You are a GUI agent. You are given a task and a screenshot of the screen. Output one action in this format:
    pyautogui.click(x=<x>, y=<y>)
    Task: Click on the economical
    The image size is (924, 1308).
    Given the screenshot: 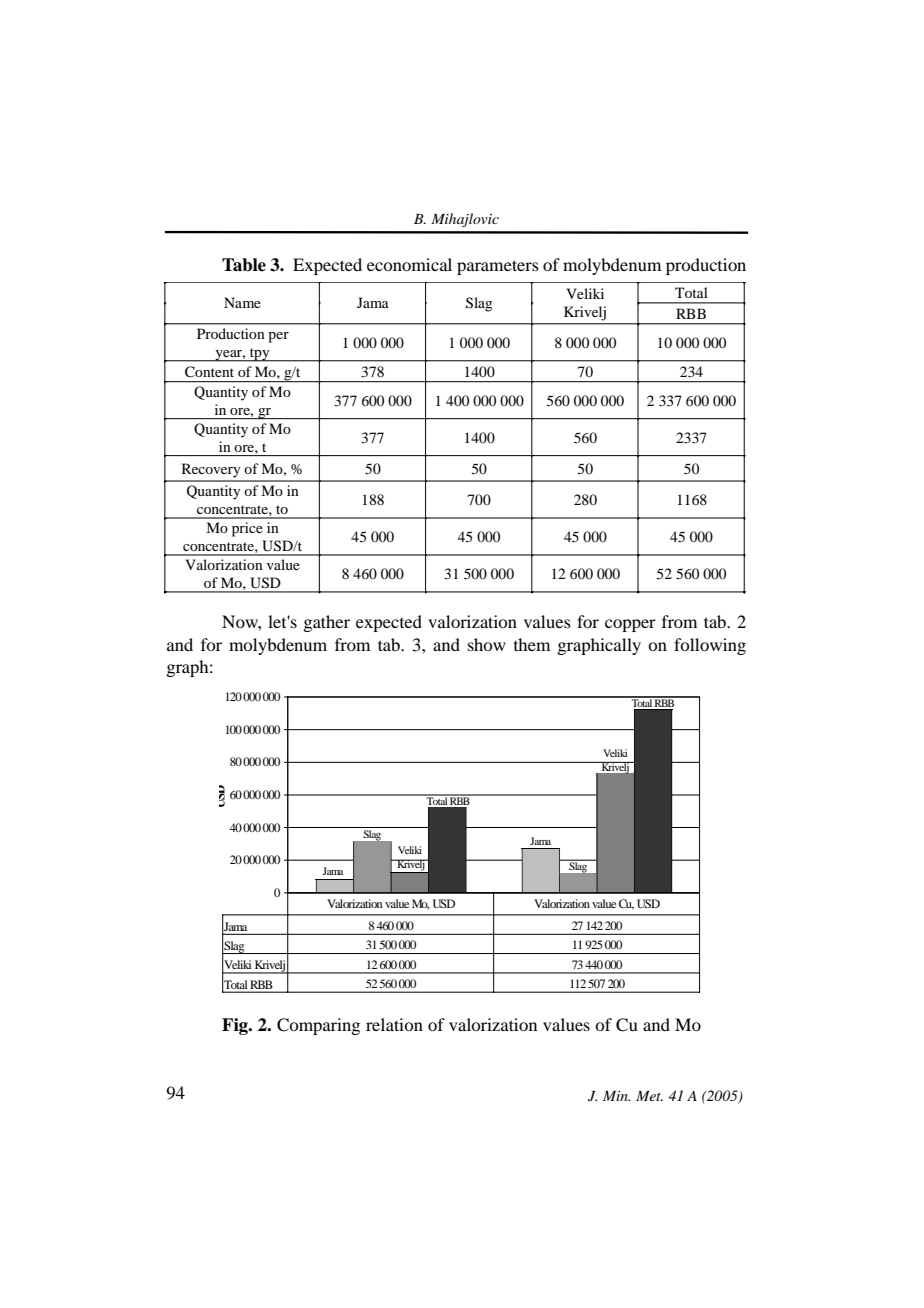 What is the action you would take?
    pyautogui.click(x=409, y=264)
